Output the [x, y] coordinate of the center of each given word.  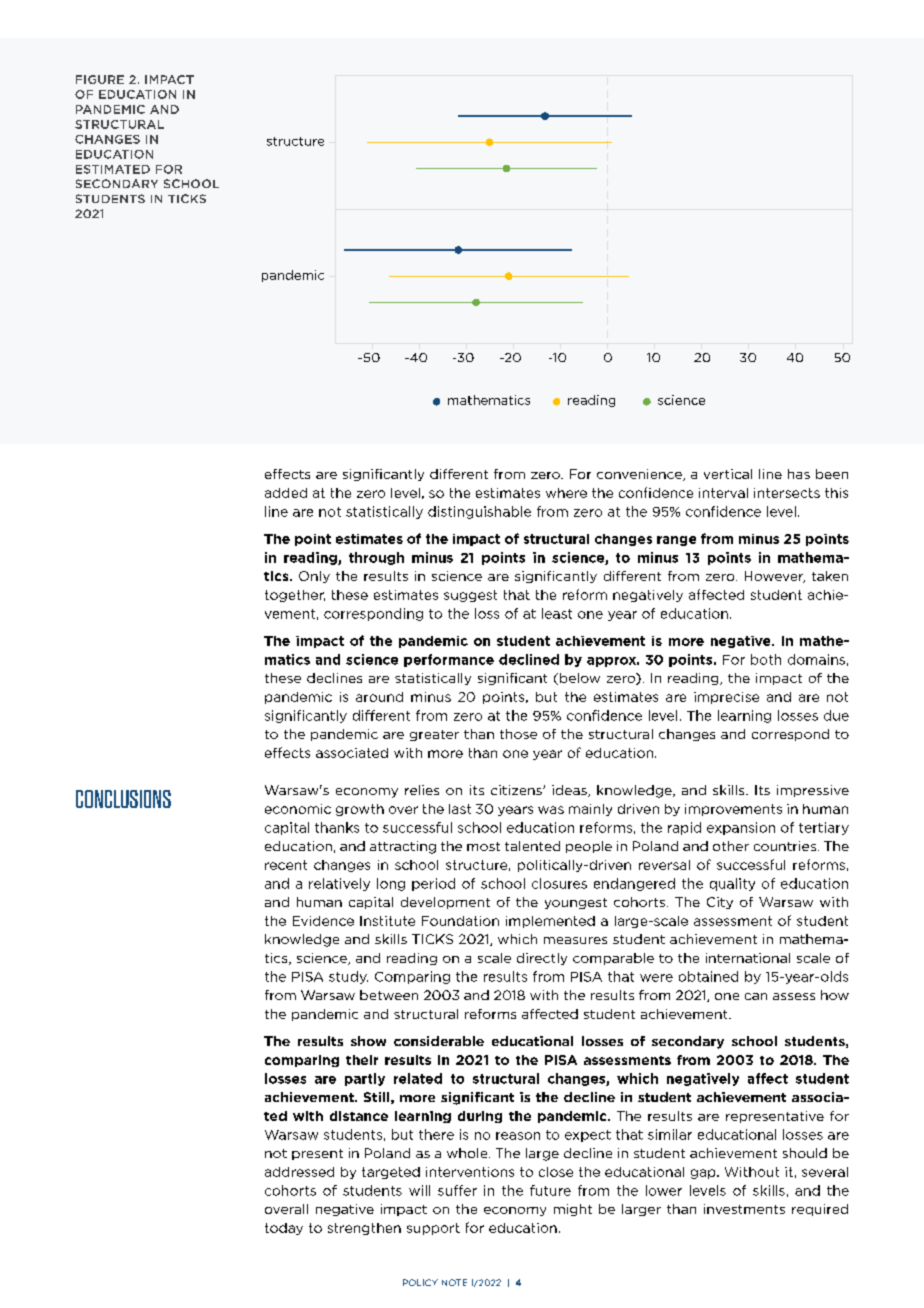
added [286, 493]
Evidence [323, 921]
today [284, 1229]
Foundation [460, 921]
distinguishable [479, 512]
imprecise [726, 698]
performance [449, 660]
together [295, 596]
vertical [728, 474]
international [748, 958]
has [799, 474]
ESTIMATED [113, 169]
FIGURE [100, 79]
